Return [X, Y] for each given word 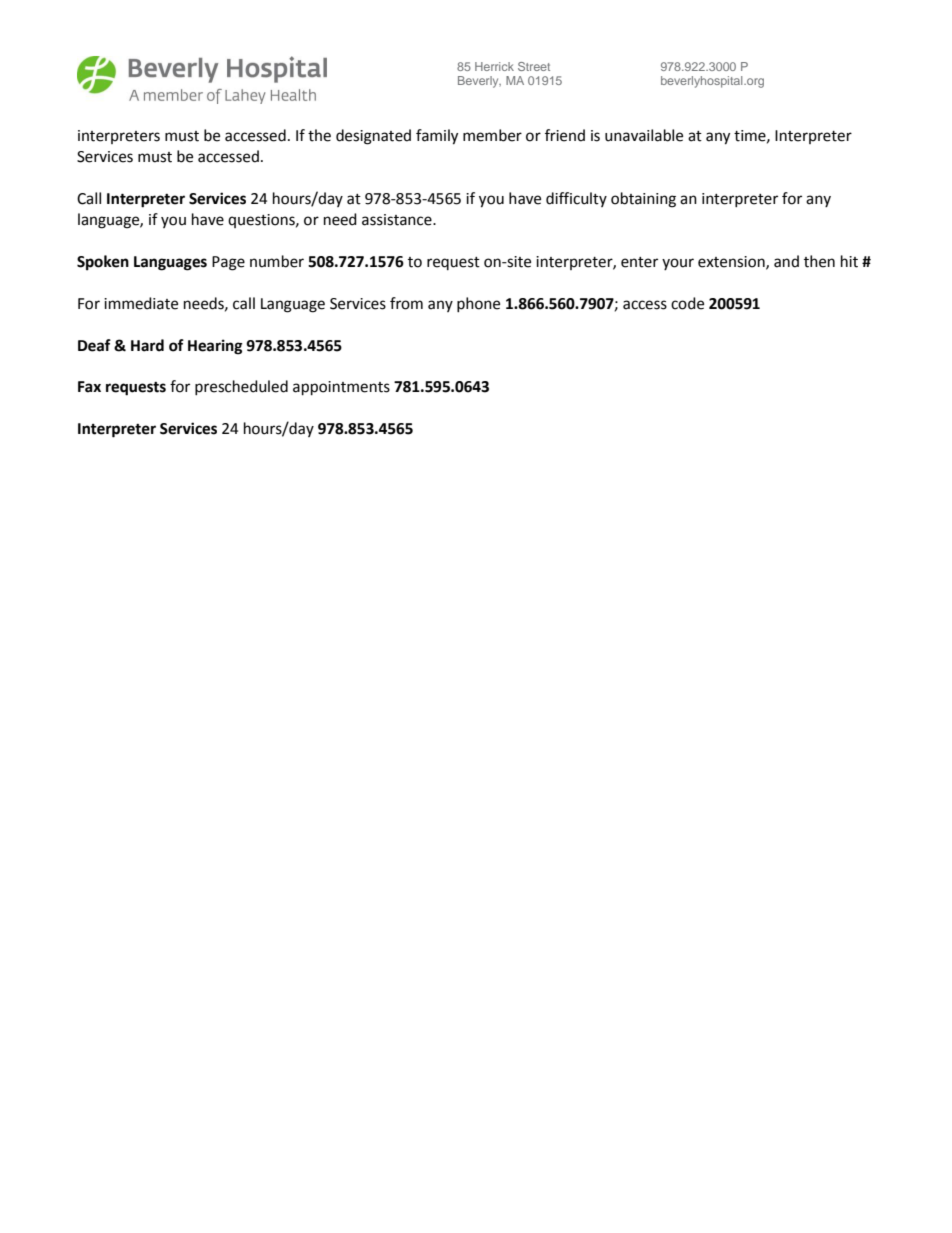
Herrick [494, 66]
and [786, 261]
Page [228, 263]
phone [478, 304]
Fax [89, 387]
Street [534, 66]
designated [373, 137]
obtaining [643, 200]
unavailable [644, 135]
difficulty [576, 199]
